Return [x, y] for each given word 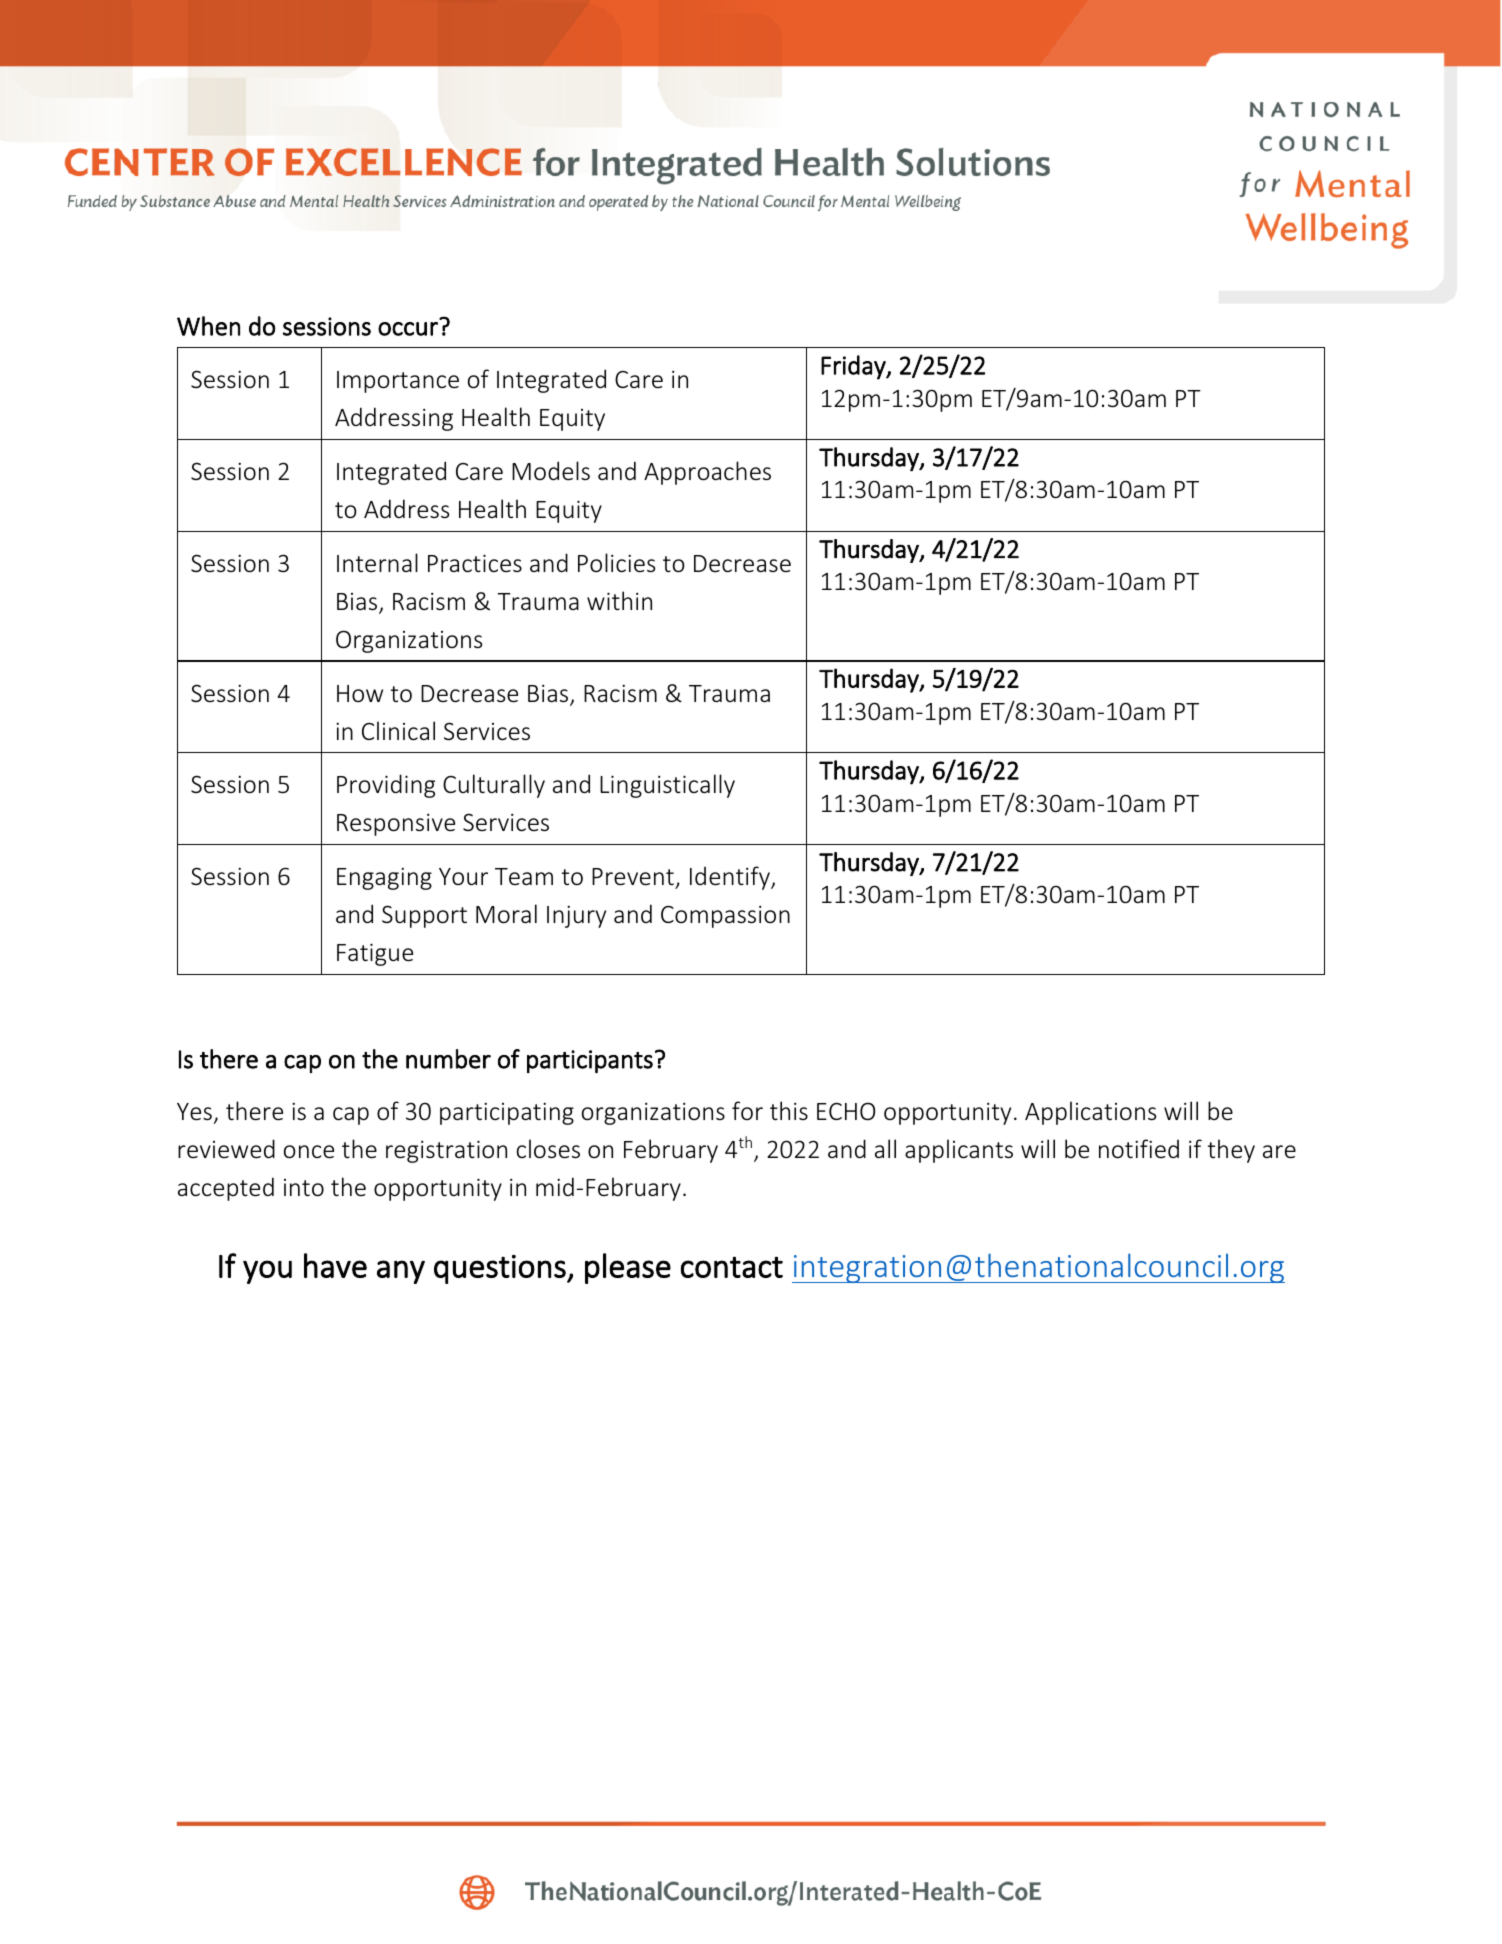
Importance [398, 382]
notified [1139, 1149]
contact [732, 1267]
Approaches [707, 473]
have [335, 1265]
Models [551, 471]
